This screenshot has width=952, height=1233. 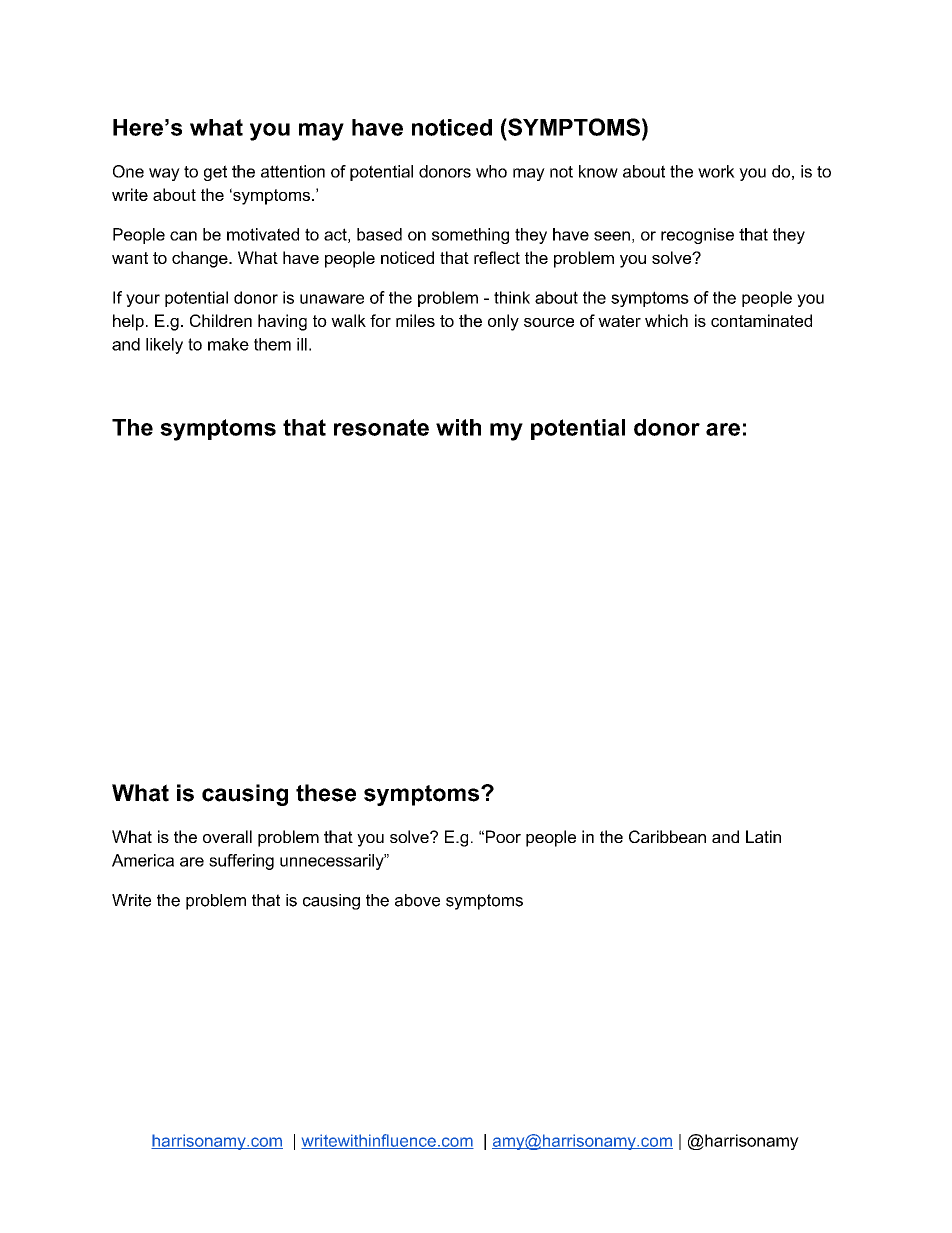 I want to click on work, so click(x=716, y=171).
